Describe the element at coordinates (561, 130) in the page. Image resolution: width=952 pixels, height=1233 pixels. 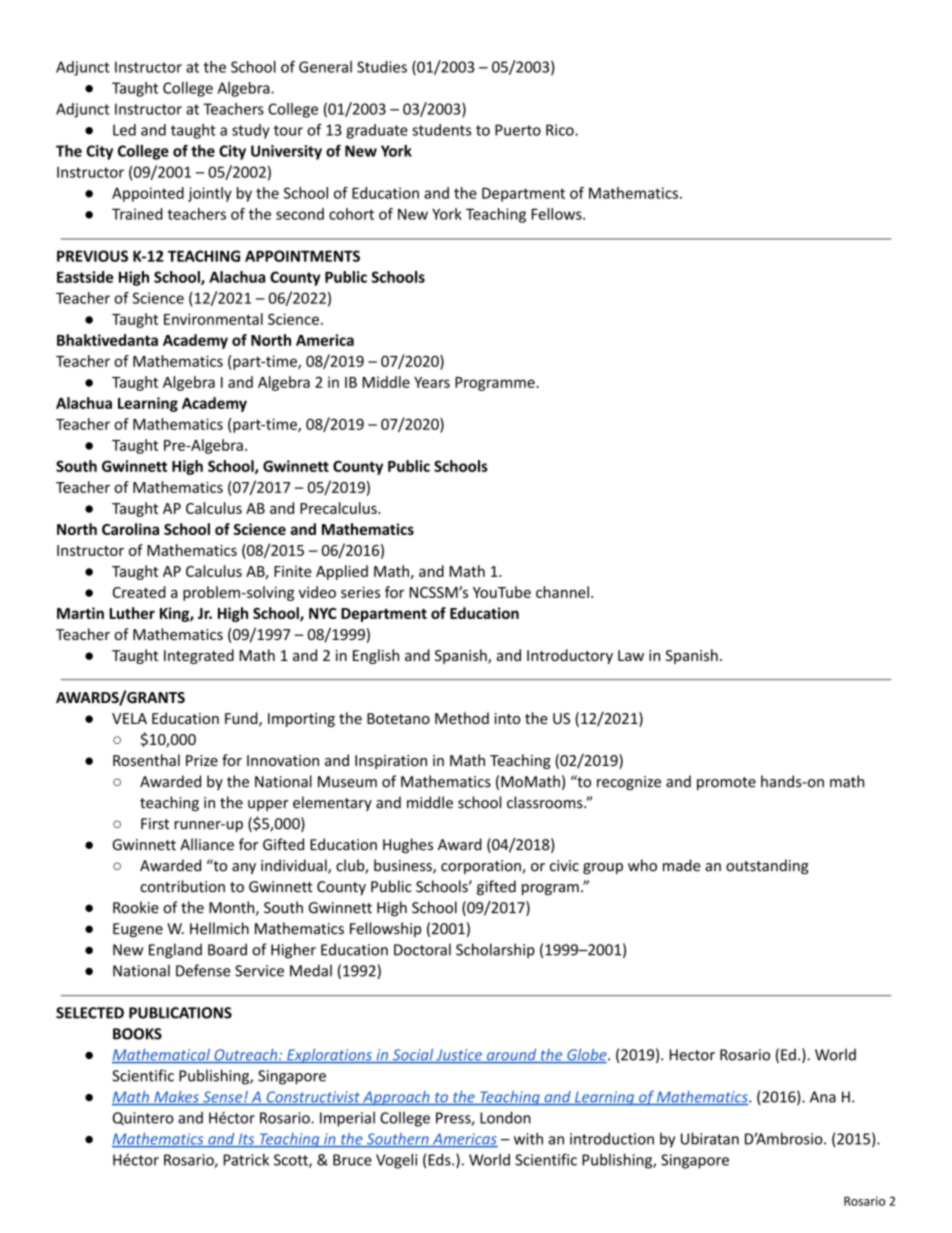
I see `Rico` at that location.
